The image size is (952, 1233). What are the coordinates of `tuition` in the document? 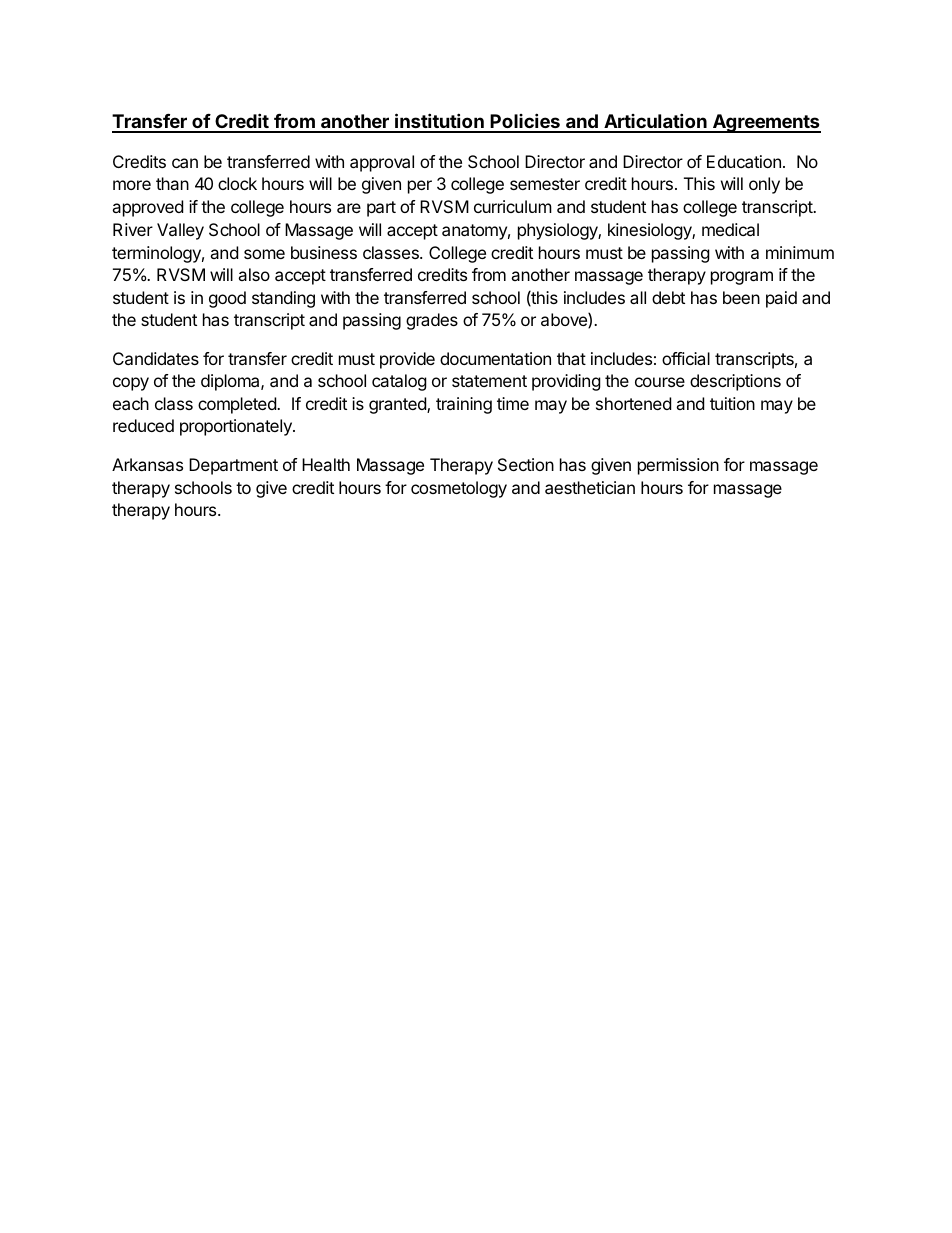 It's located at (732, 403).
